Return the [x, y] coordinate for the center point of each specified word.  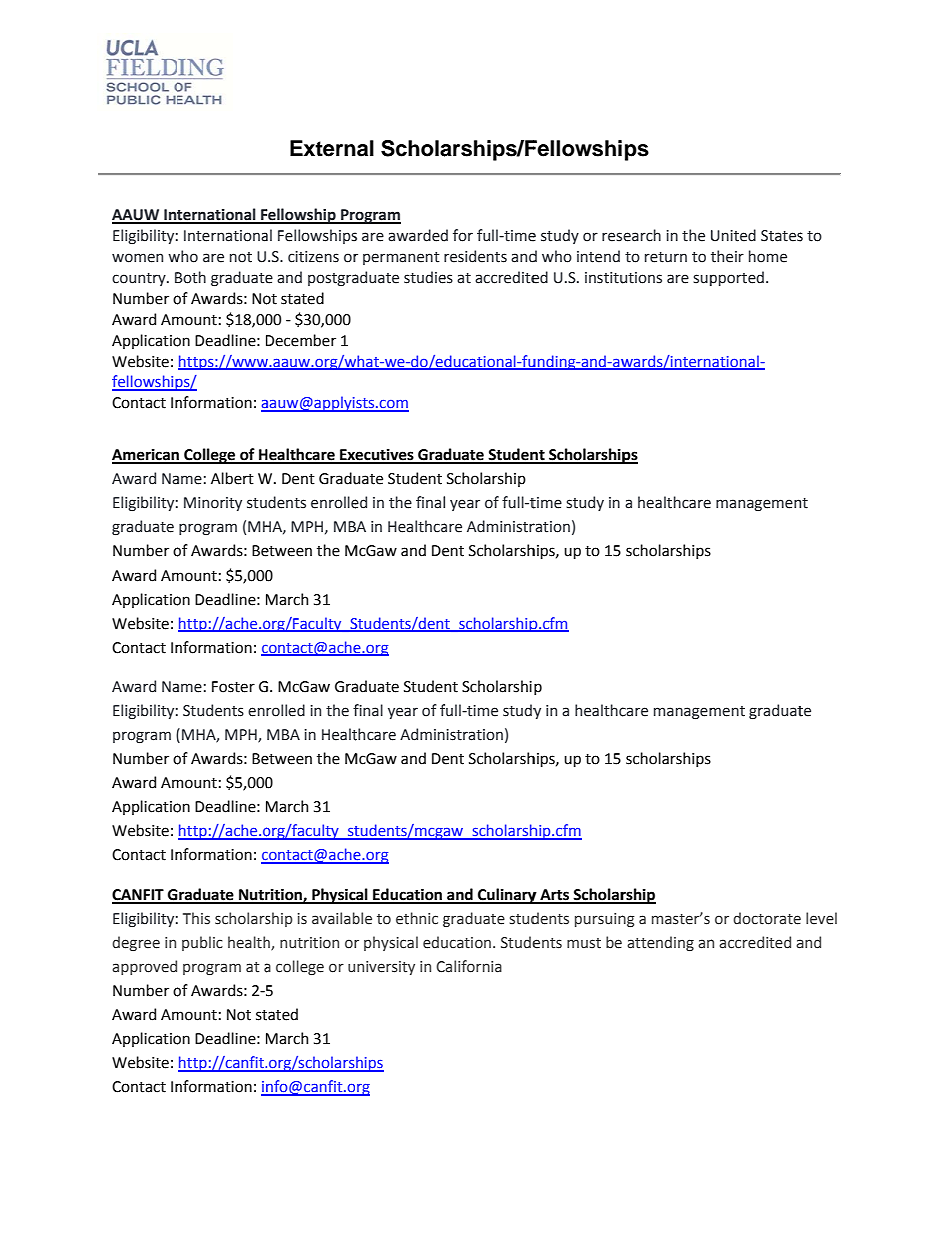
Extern [323, 148]
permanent [401, 258]
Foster [233, 687]
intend [598, 256]
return [666, 257]
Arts [554, 896]
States [782, 236]
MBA [283, 734]
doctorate [767, 918]
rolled [285, 710]
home [768, 256]
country [140, 279]
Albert [232, 478]
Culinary [507, 896]
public [202, 943]
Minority [213, 504]
